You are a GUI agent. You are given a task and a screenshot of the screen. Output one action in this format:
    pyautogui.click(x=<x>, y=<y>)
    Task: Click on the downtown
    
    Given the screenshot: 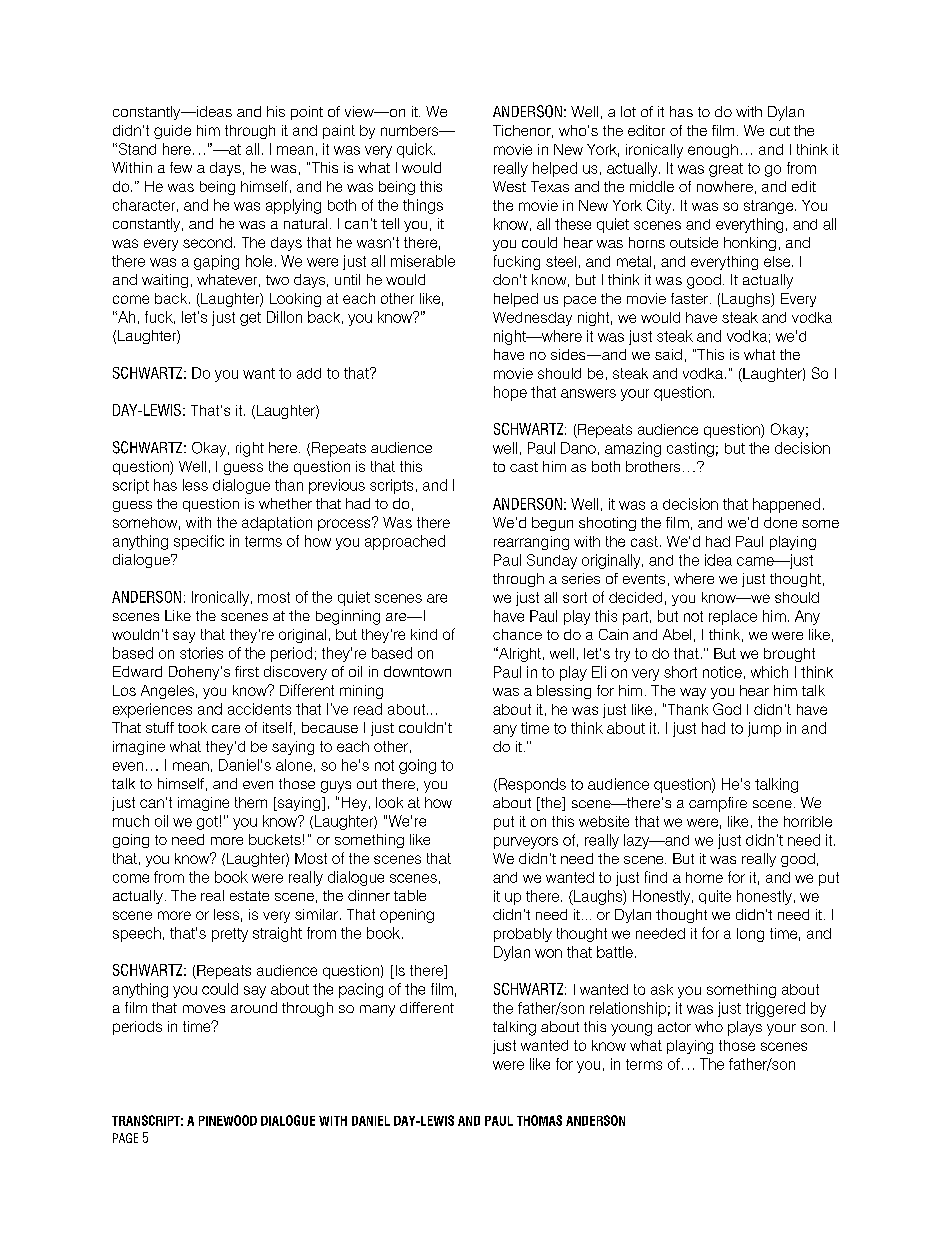 What is the action you would take?
    pyautogui.click(x=417, y=671)
